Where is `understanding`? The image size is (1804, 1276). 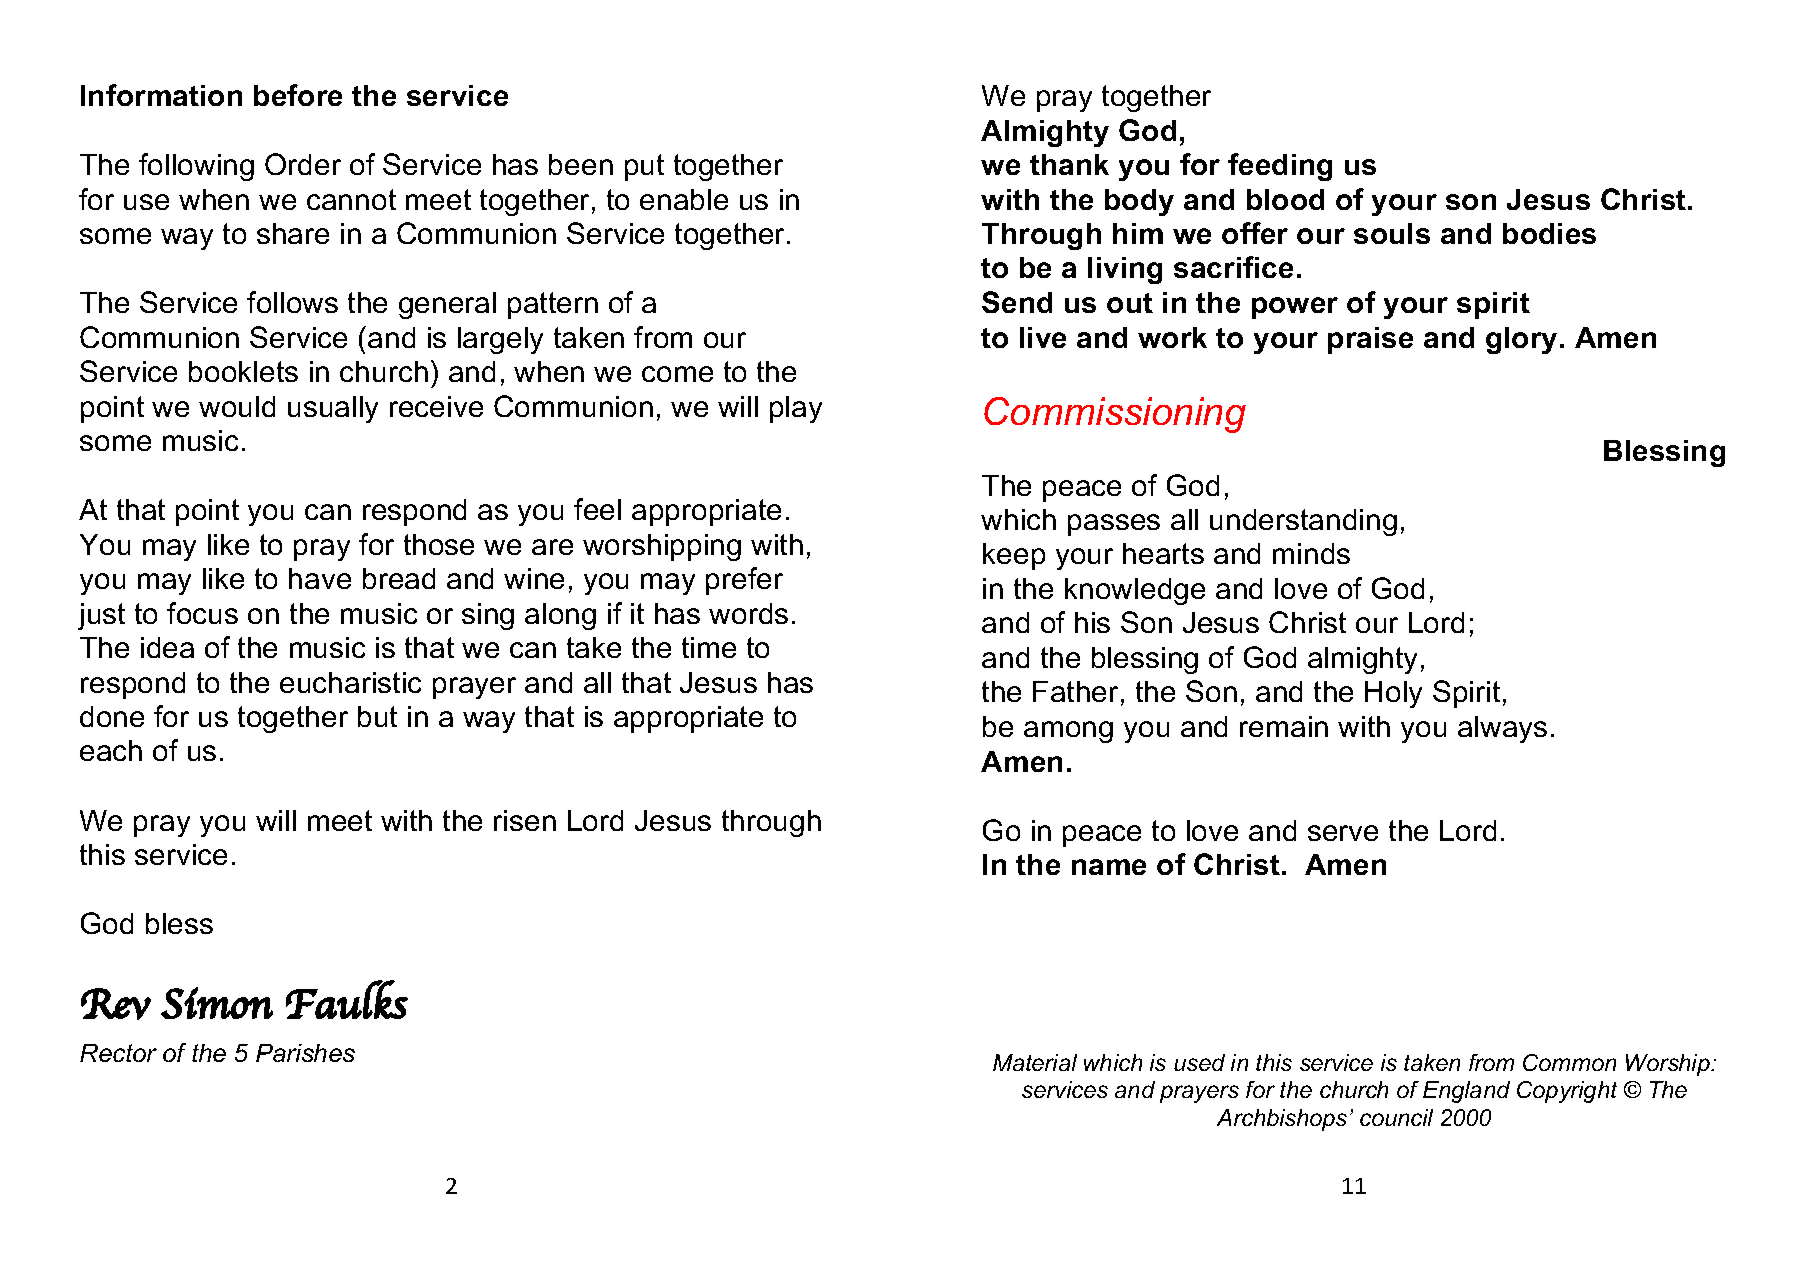
understanding is located at coordinates (1303, 522).
